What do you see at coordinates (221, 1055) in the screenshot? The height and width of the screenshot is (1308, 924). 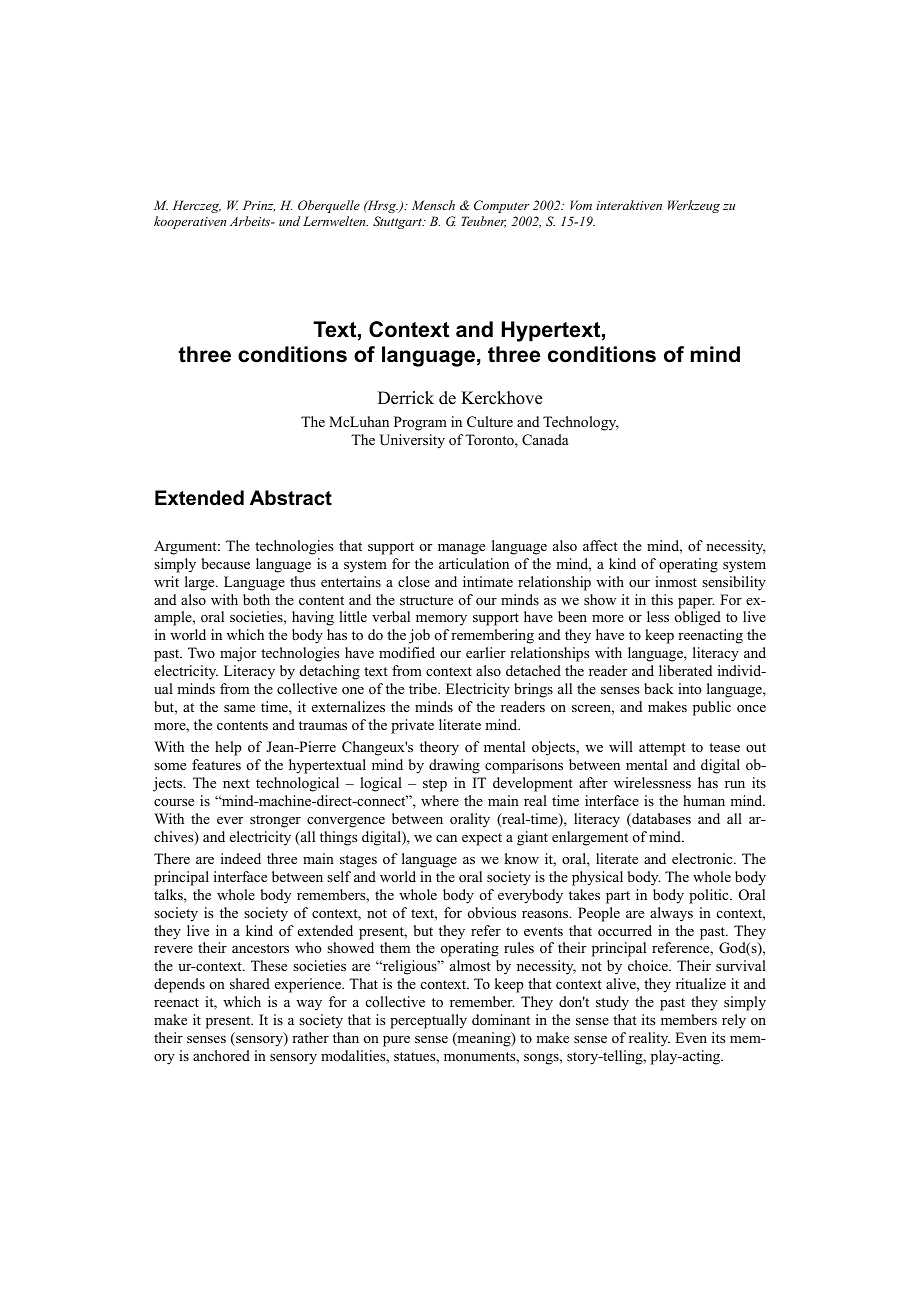 I see `anchored` at bounding box center [221, 1055].
